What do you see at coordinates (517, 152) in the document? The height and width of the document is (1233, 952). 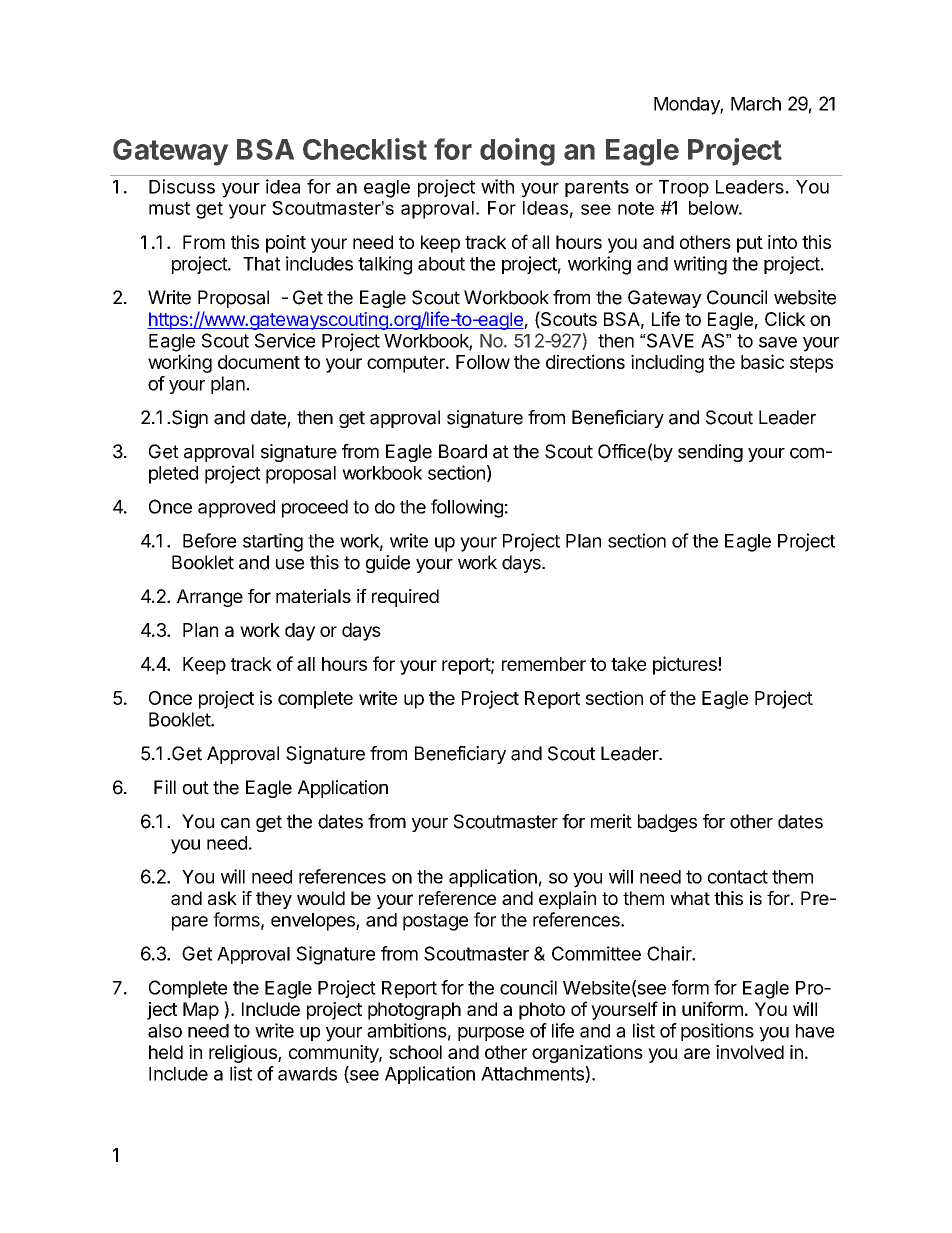 I see `doing` at bounding box center [517, 152].
